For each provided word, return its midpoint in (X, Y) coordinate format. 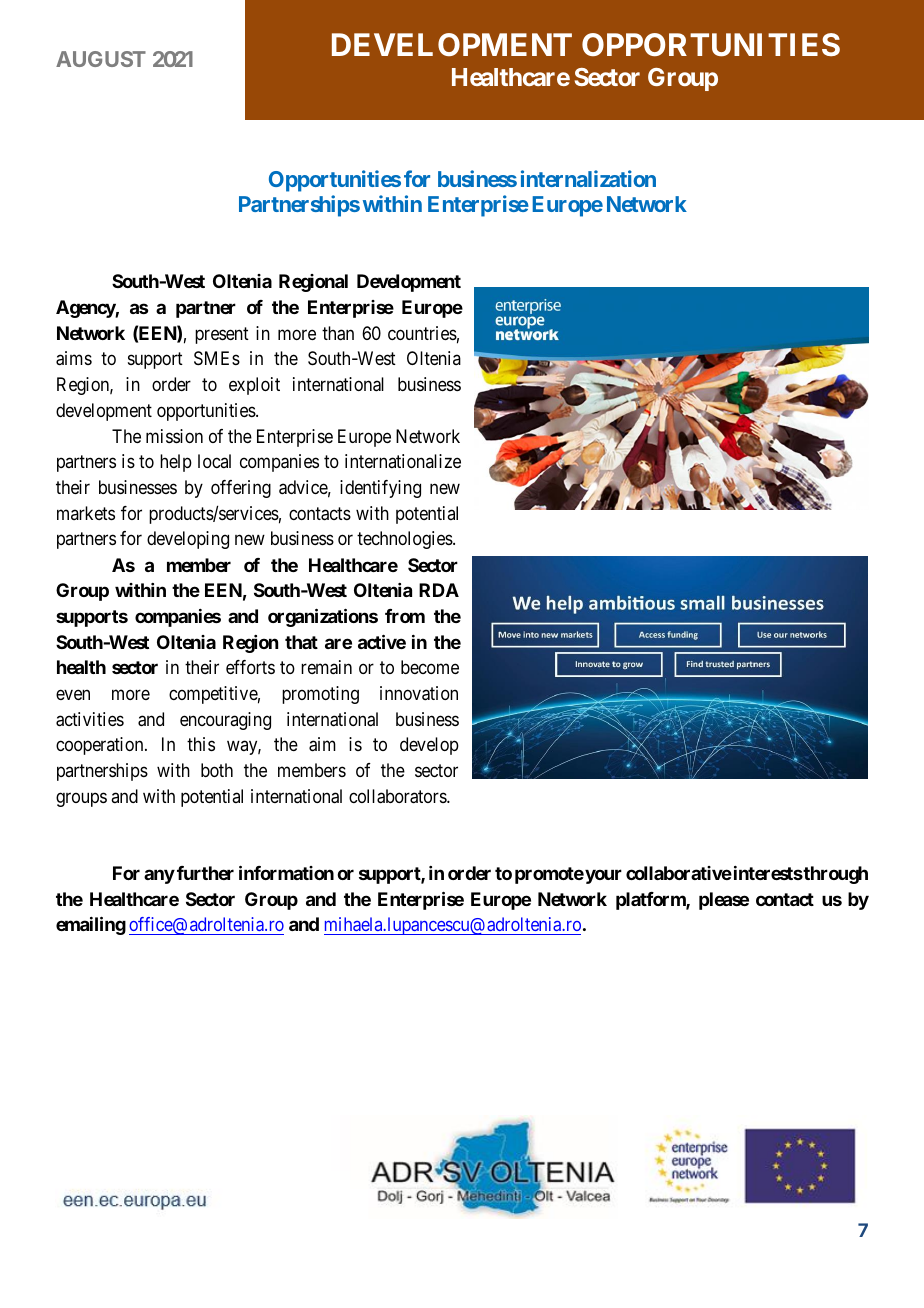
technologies (405, 540)
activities (90, 719)
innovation (419, 693)
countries (422, 333)
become (430, 667)
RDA (439, 590)
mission (174, 436)
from (405, 616)
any (159, 877)
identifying (380, 489)
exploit (254, 386)
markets (86, 513)
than (338, 333)
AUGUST (101, 59)
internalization (588, 178)
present (222, 335)
